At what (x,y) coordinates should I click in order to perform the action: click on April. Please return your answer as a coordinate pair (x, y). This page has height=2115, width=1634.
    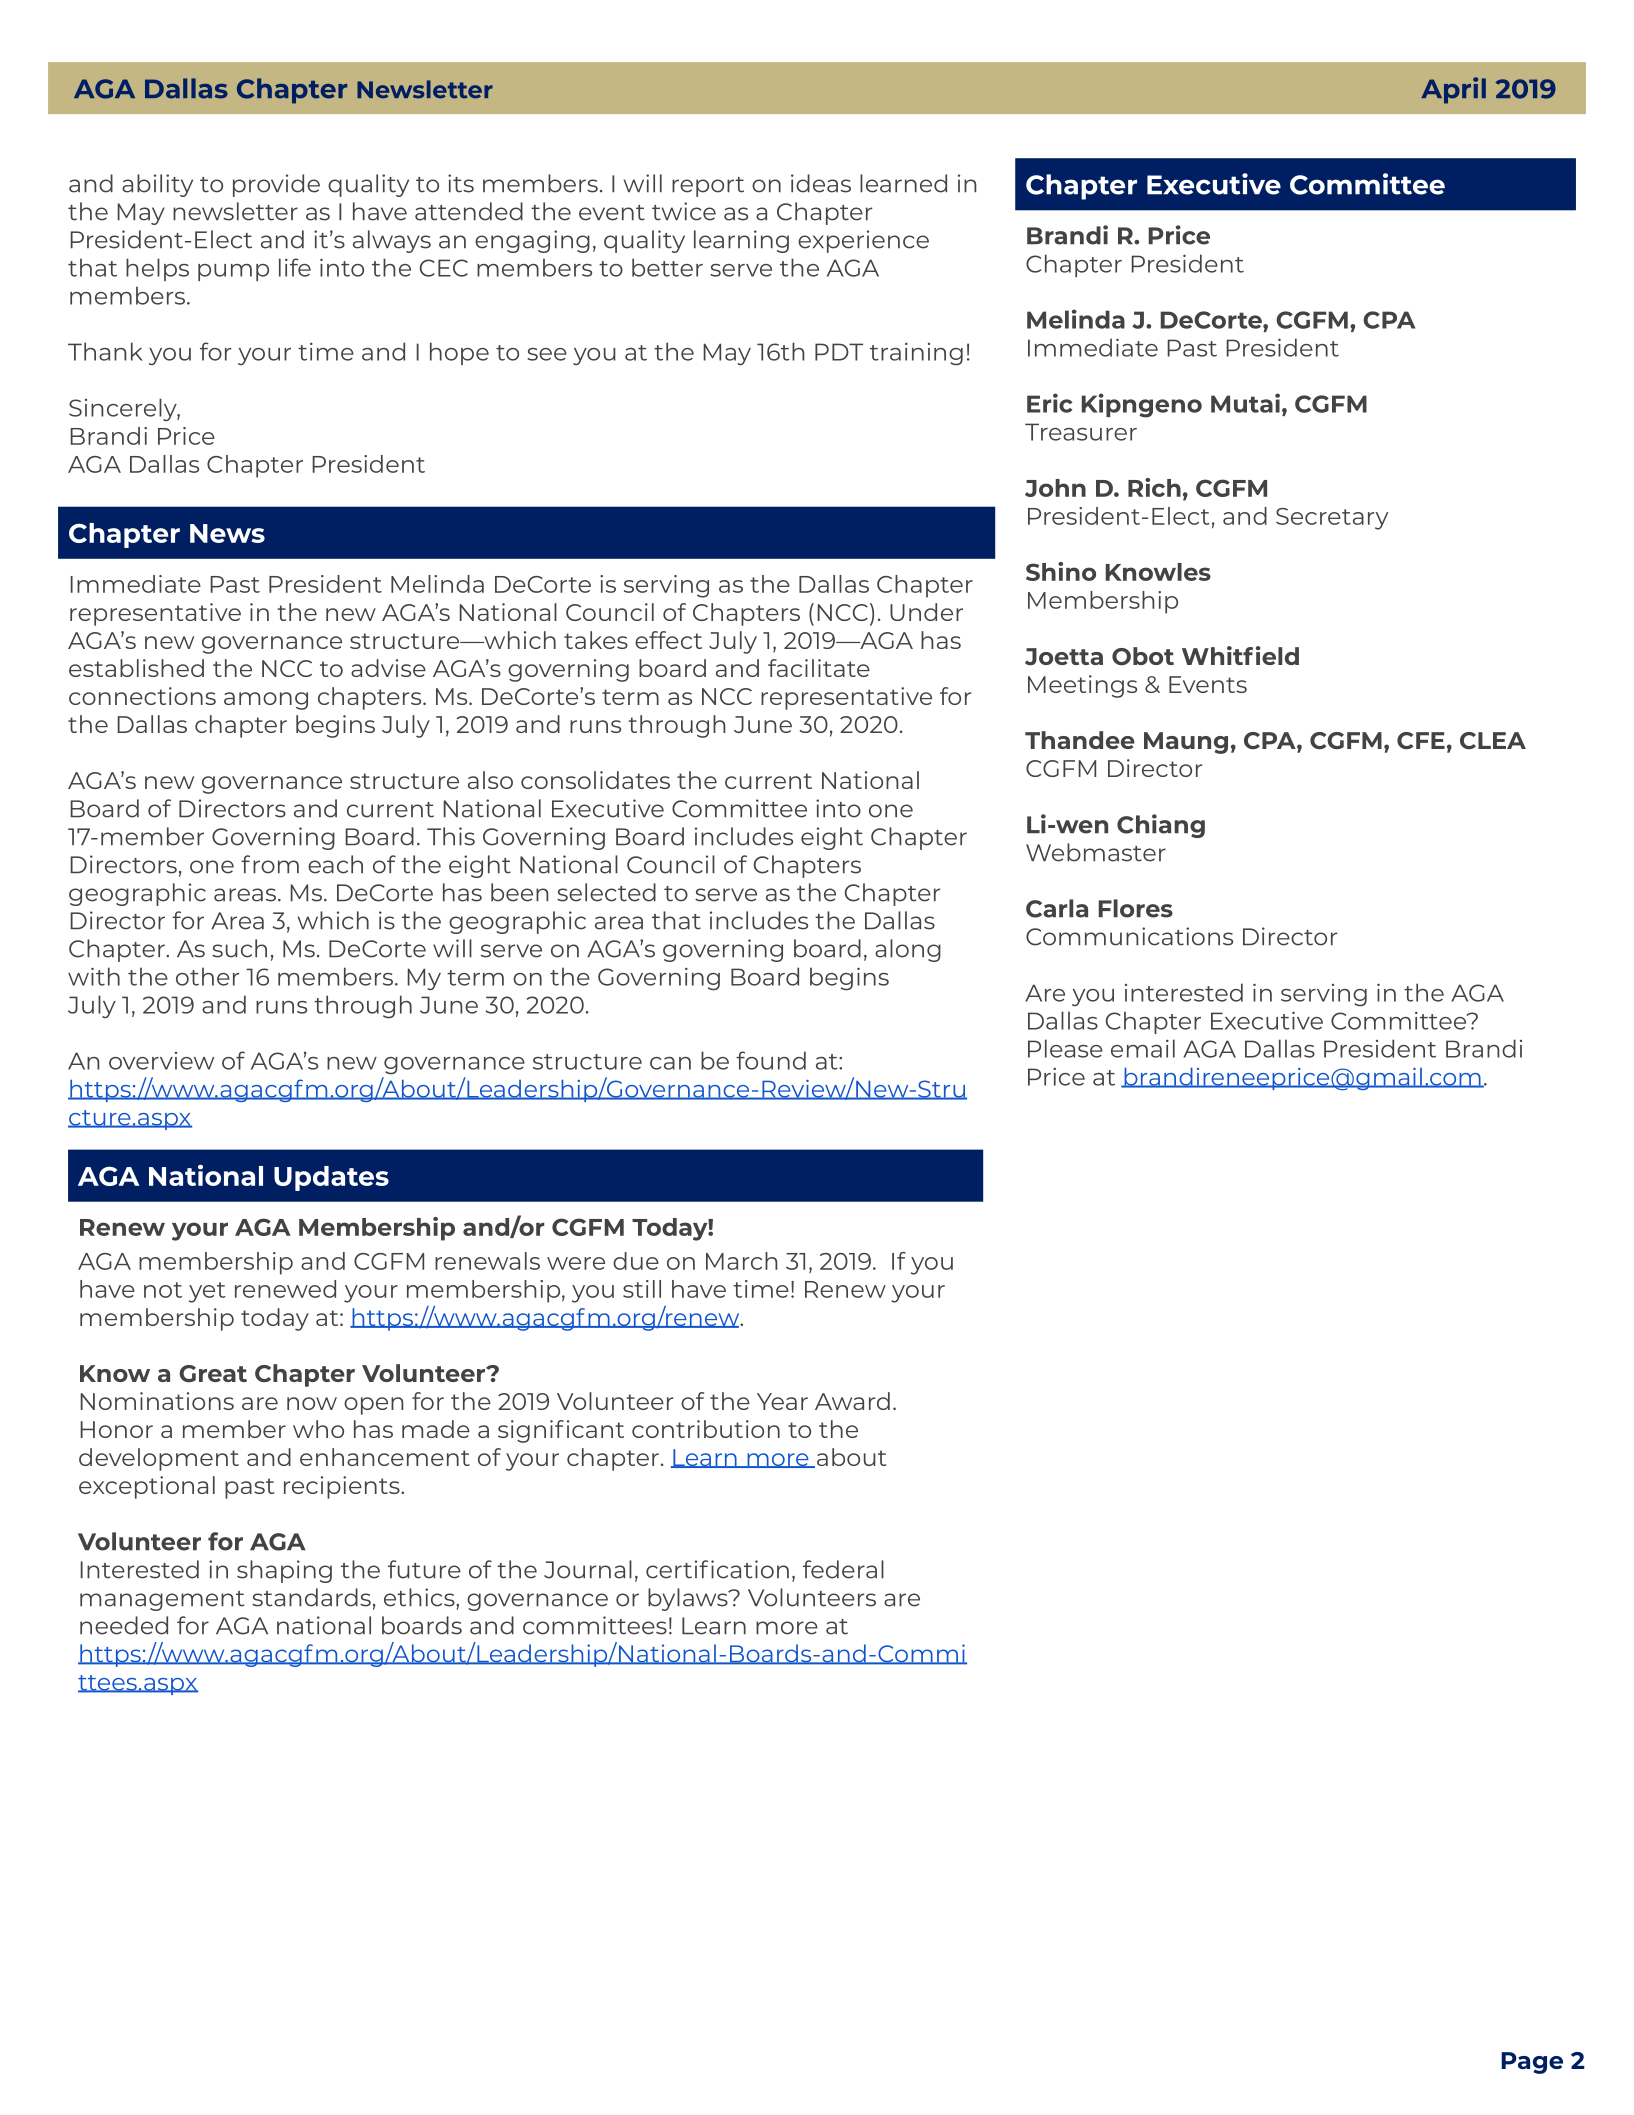
    Looking at the image, I should click on (1453, 90).
